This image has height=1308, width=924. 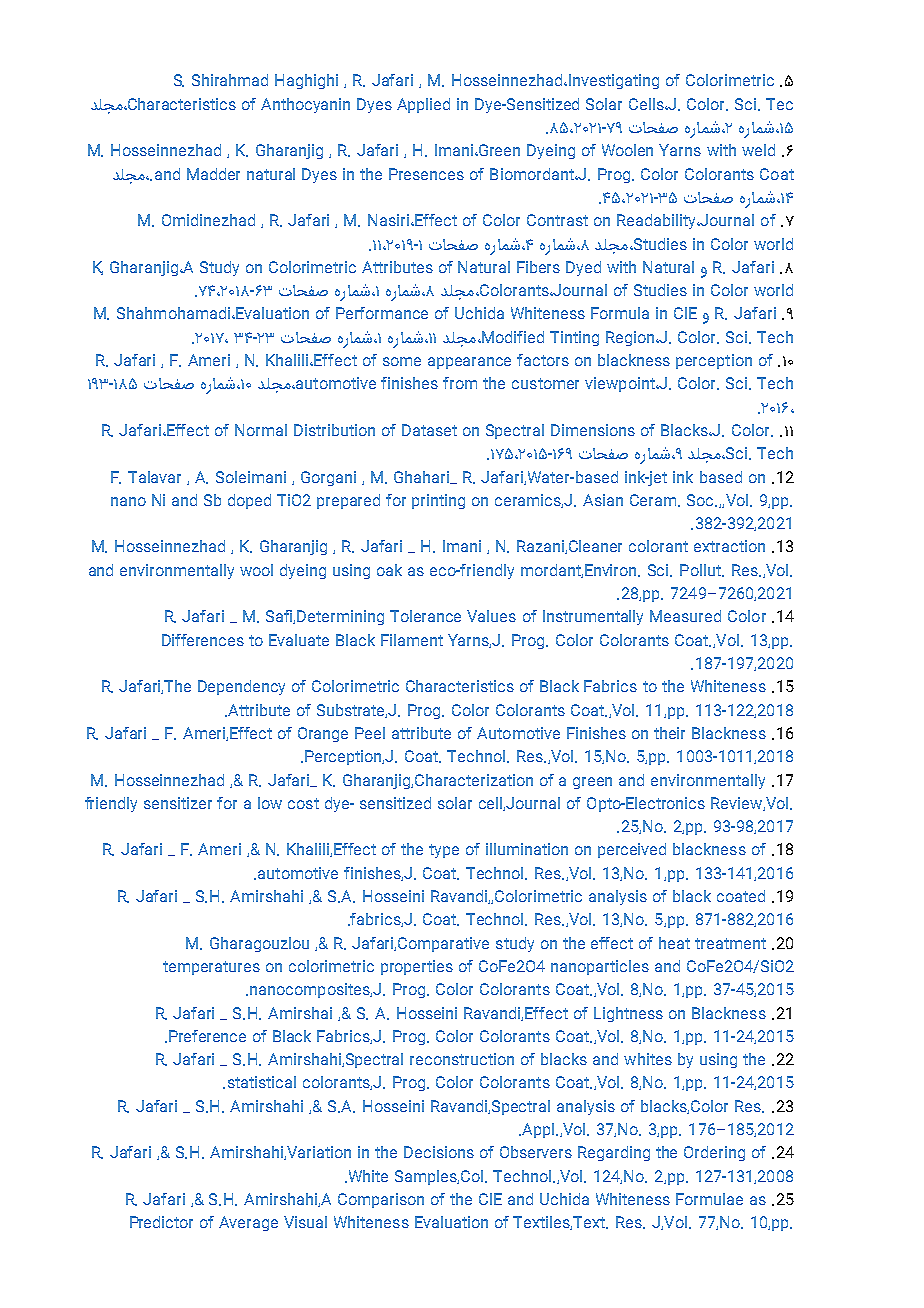 I want to click on Average, so click(x=248, y=1223).
